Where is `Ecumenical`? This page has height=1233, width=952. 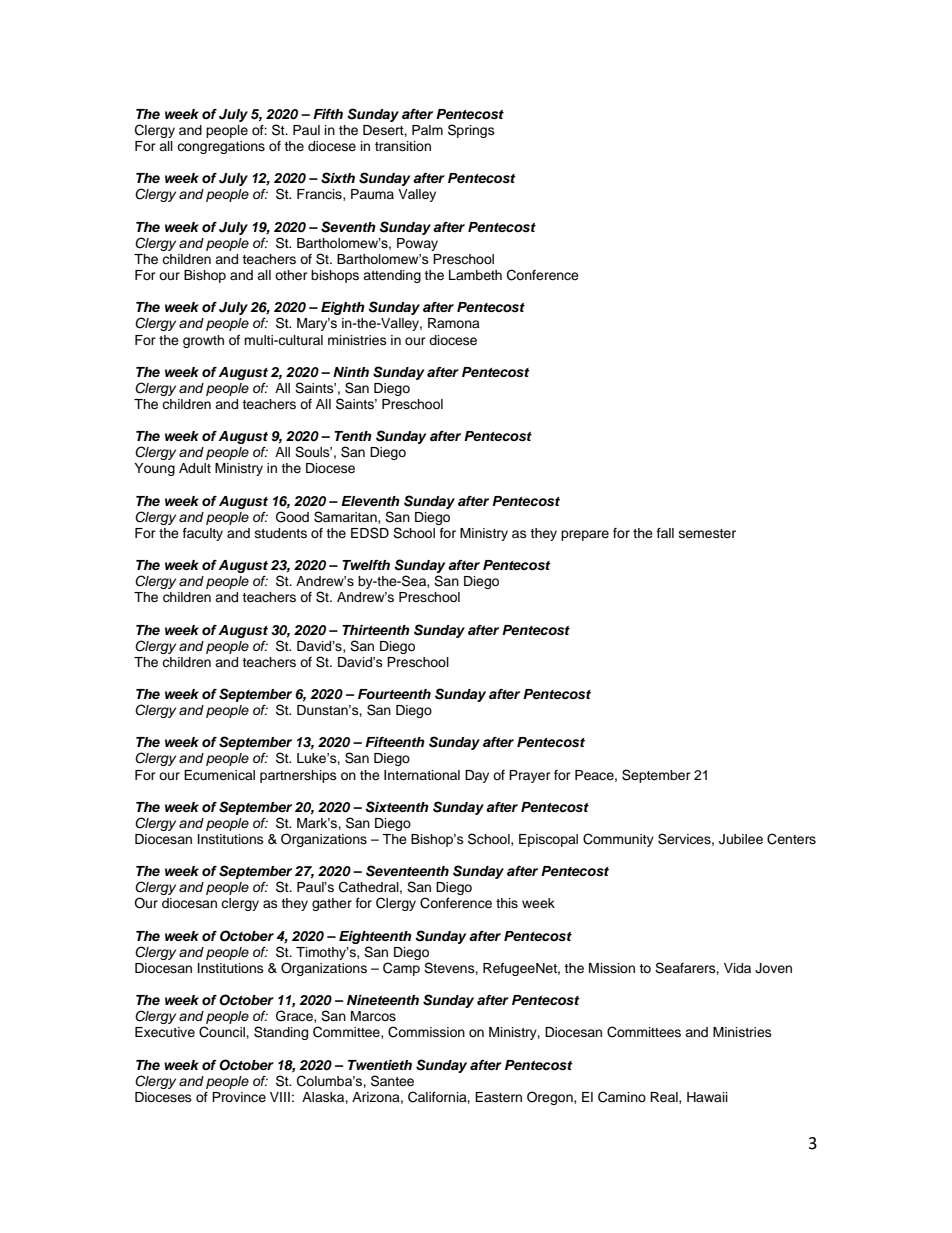
Ecumenical is located at coordinates (219, 775).
